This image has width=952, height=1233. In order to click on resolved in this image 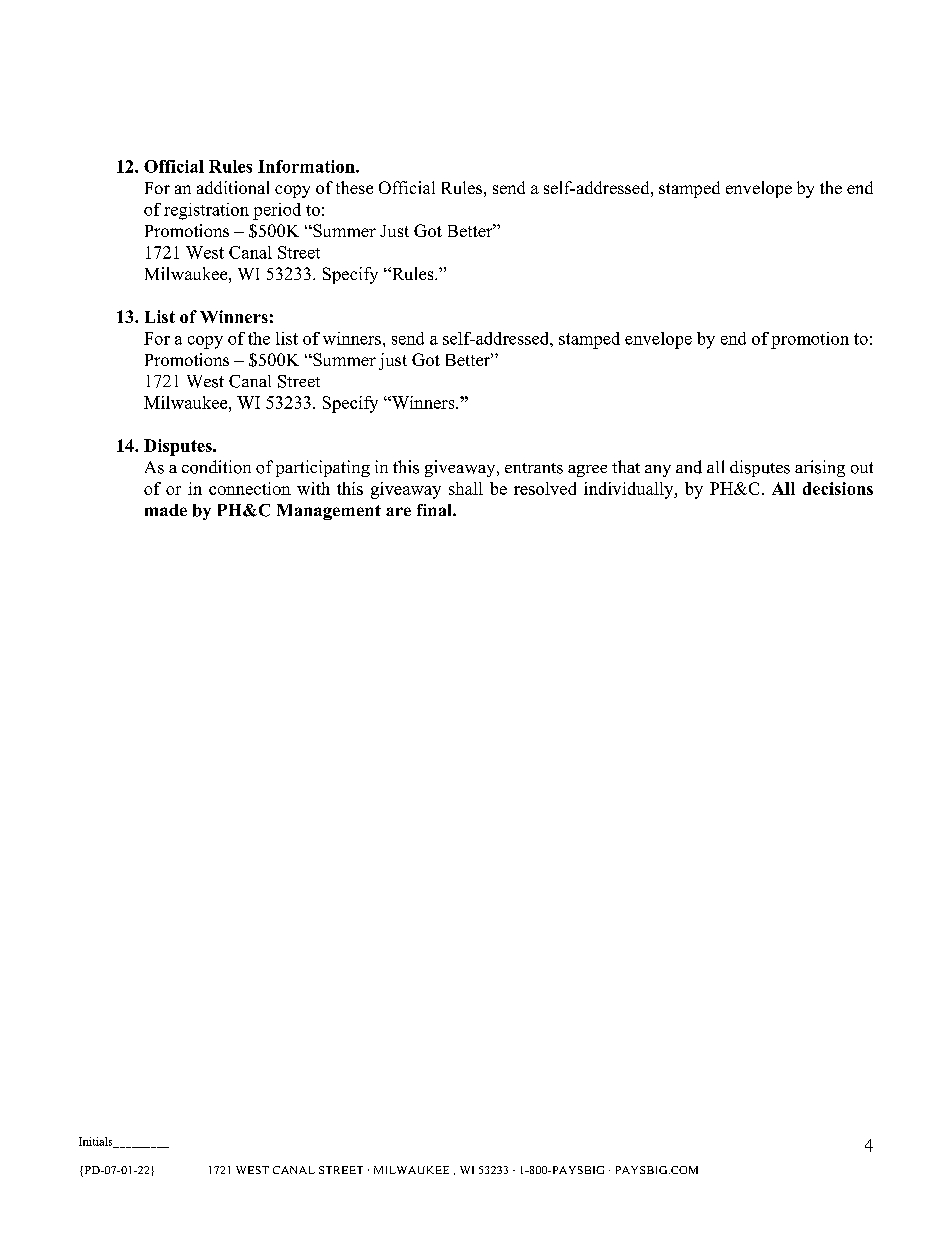, I will do `click(545, 488)`.
